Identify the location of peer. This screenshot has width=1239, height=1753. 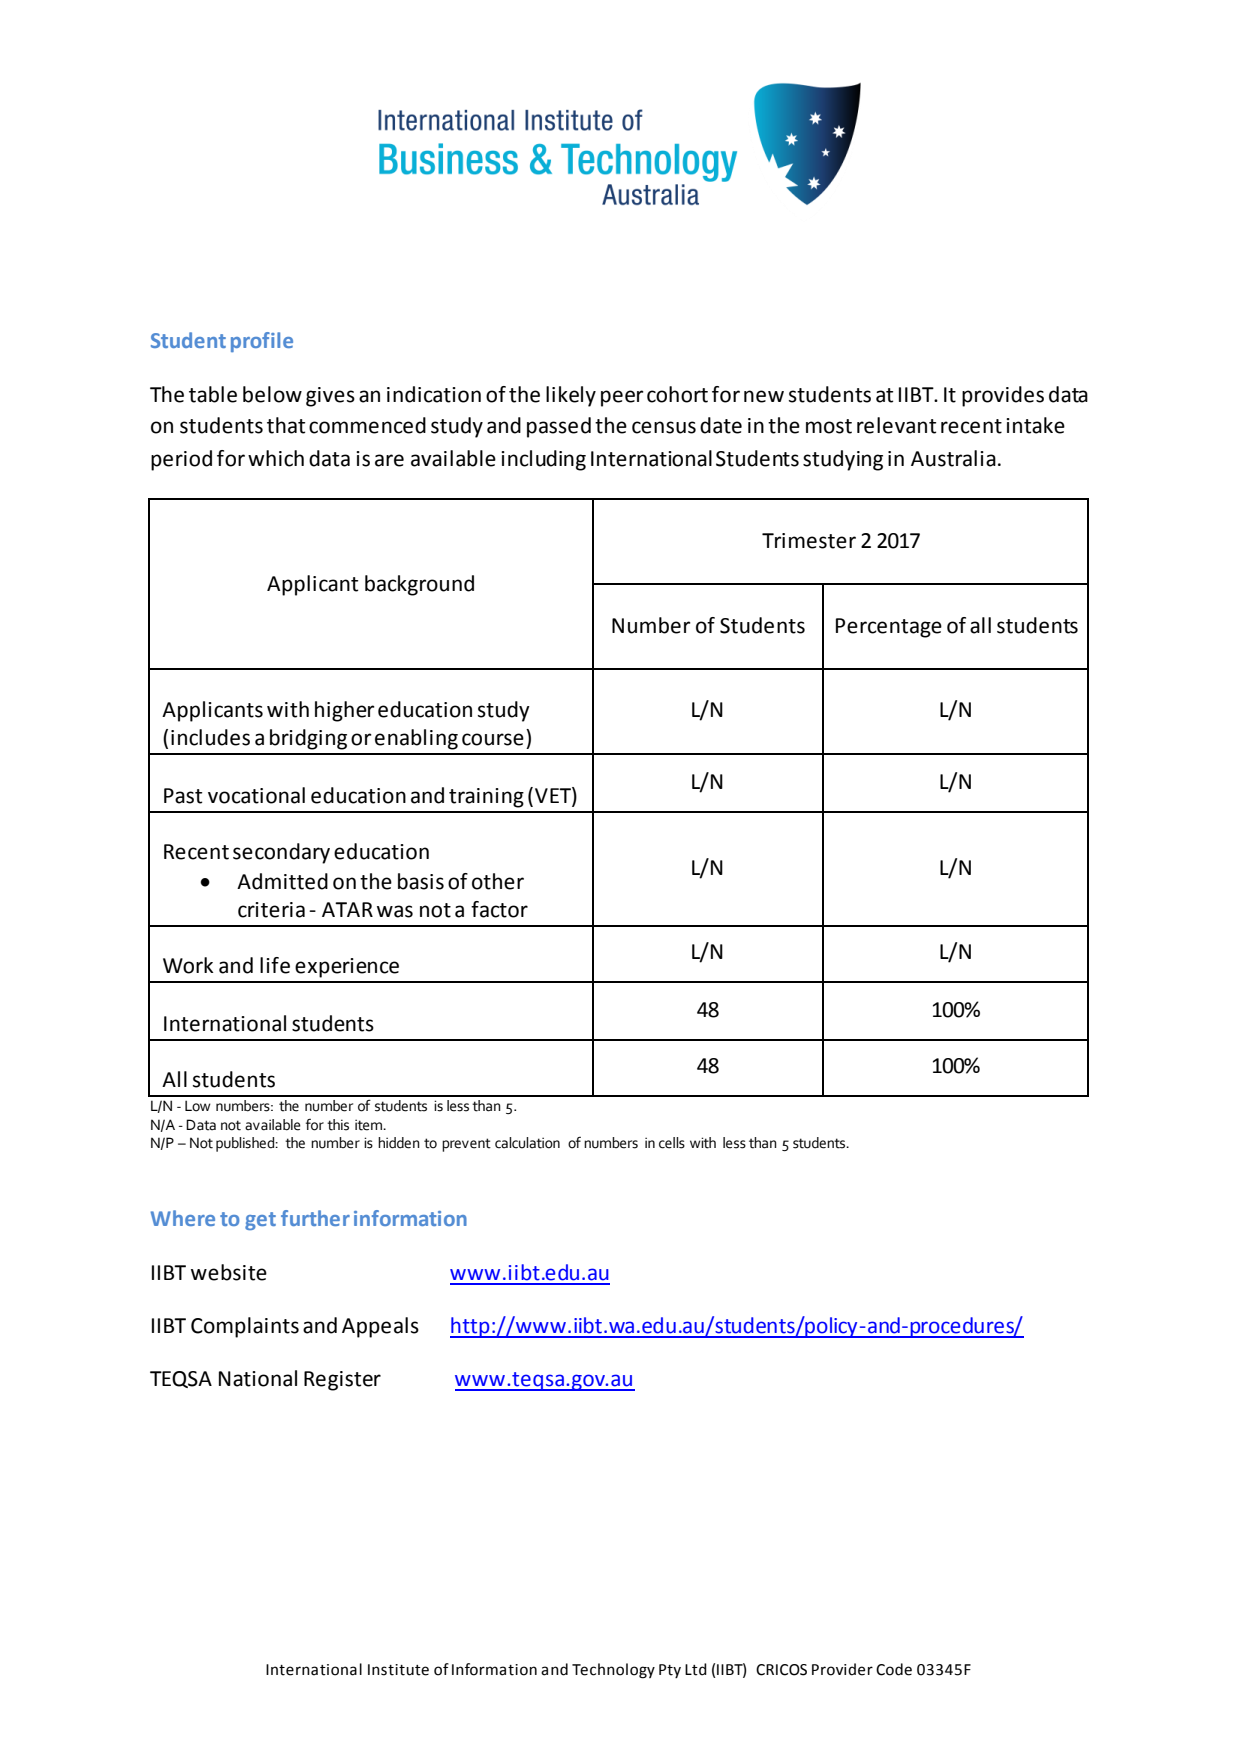
(622, 398).
